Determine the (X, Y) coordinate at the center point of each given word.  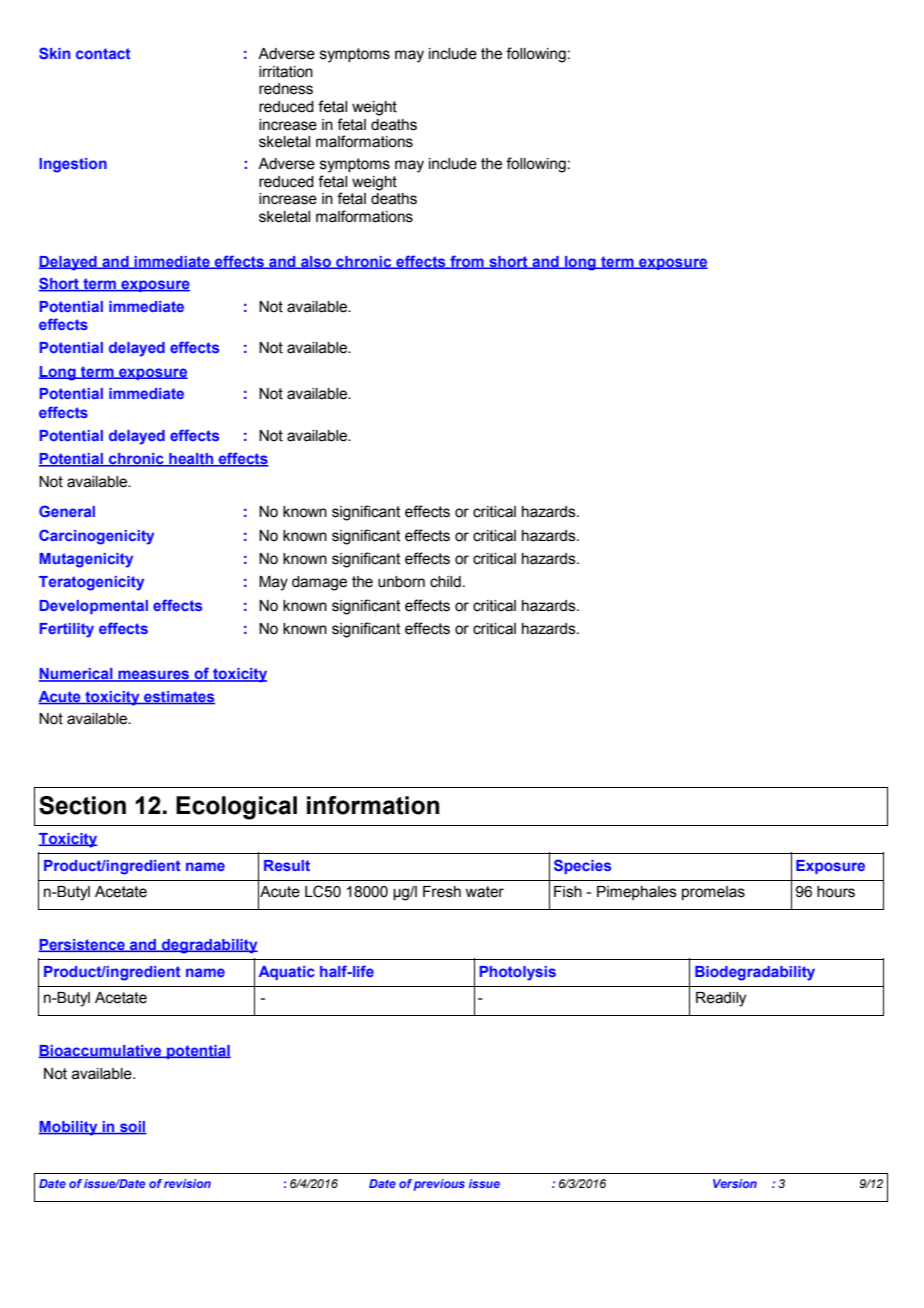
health (191, 460)
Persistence (83, 945)
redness (286, 89)
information (373, 805)
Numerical (77, 675)
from (467, 262)
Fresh (442, 892)
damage (319, 583)
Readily (721, 999)
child (445, 582)
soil (132, 1128)
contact (103, 53)
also (316, 262)
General (67, 511)
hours (836, 892)
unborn (401, 582)
